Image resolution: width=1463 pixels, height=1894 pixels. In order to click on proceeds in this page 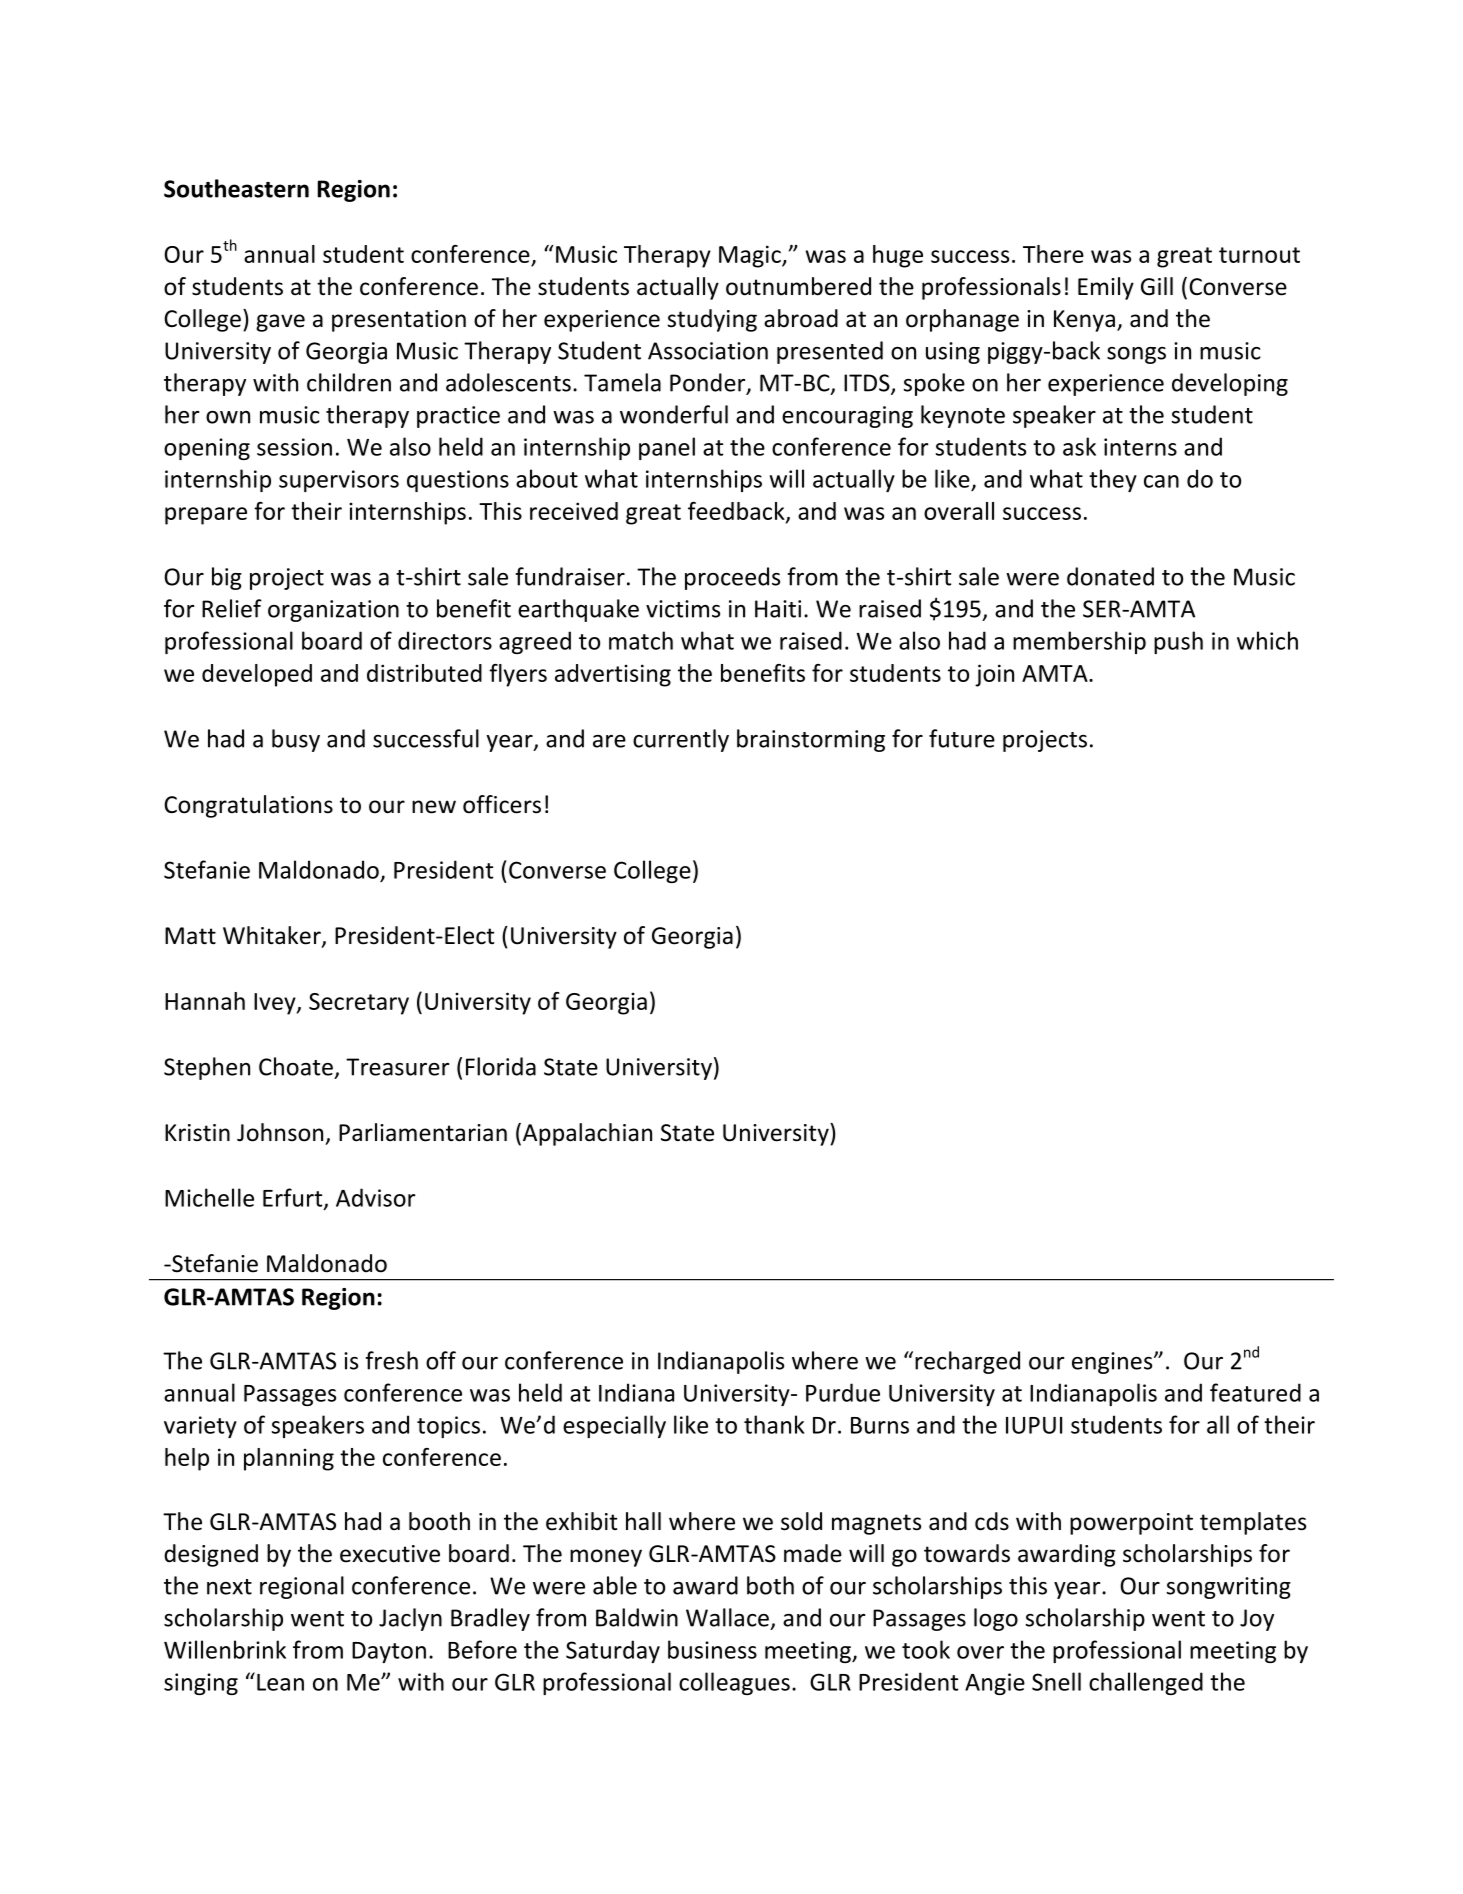, I will do `click(732, 578)`.
